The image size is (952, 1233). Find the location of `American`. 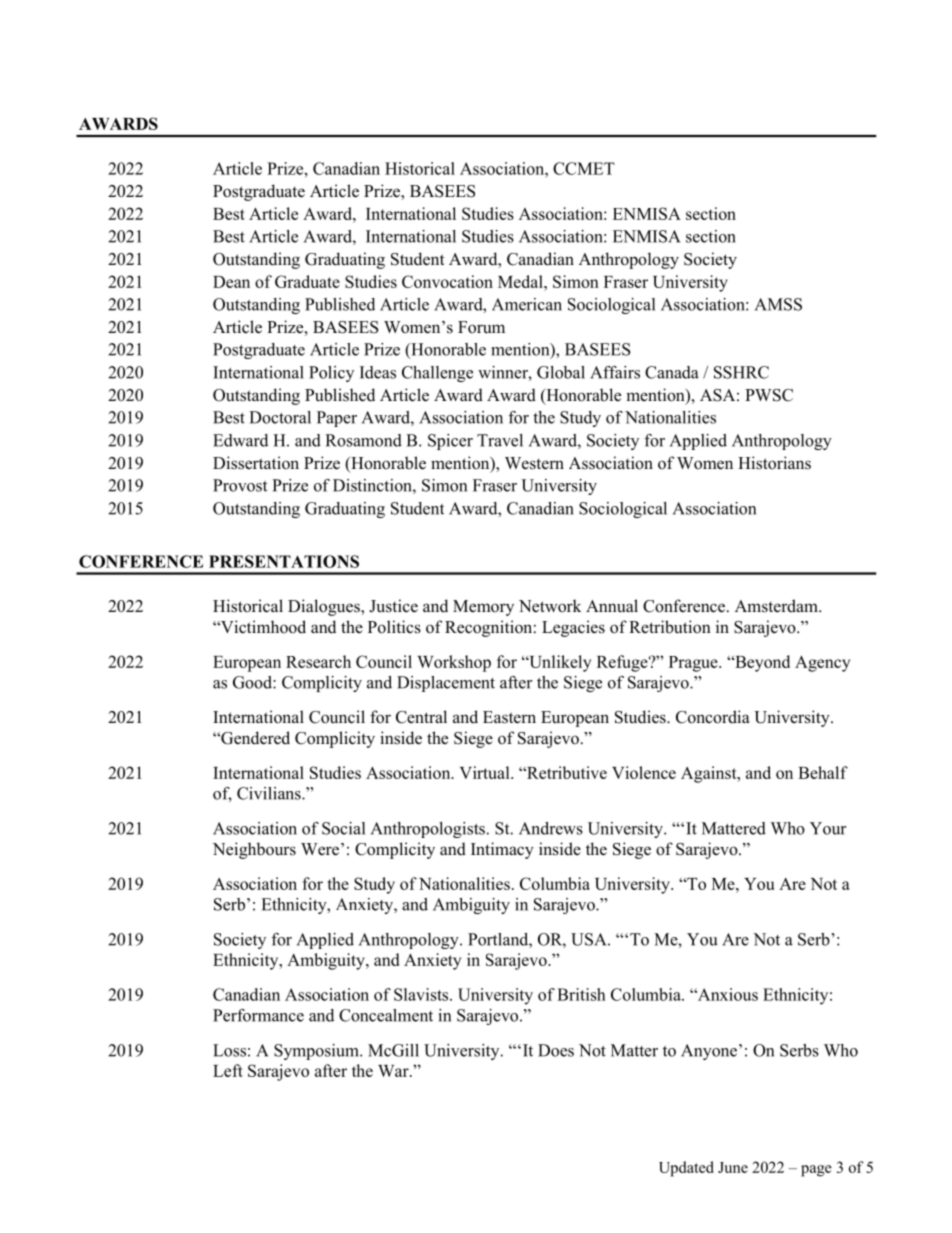

American is located at coordinates (527, 304).
